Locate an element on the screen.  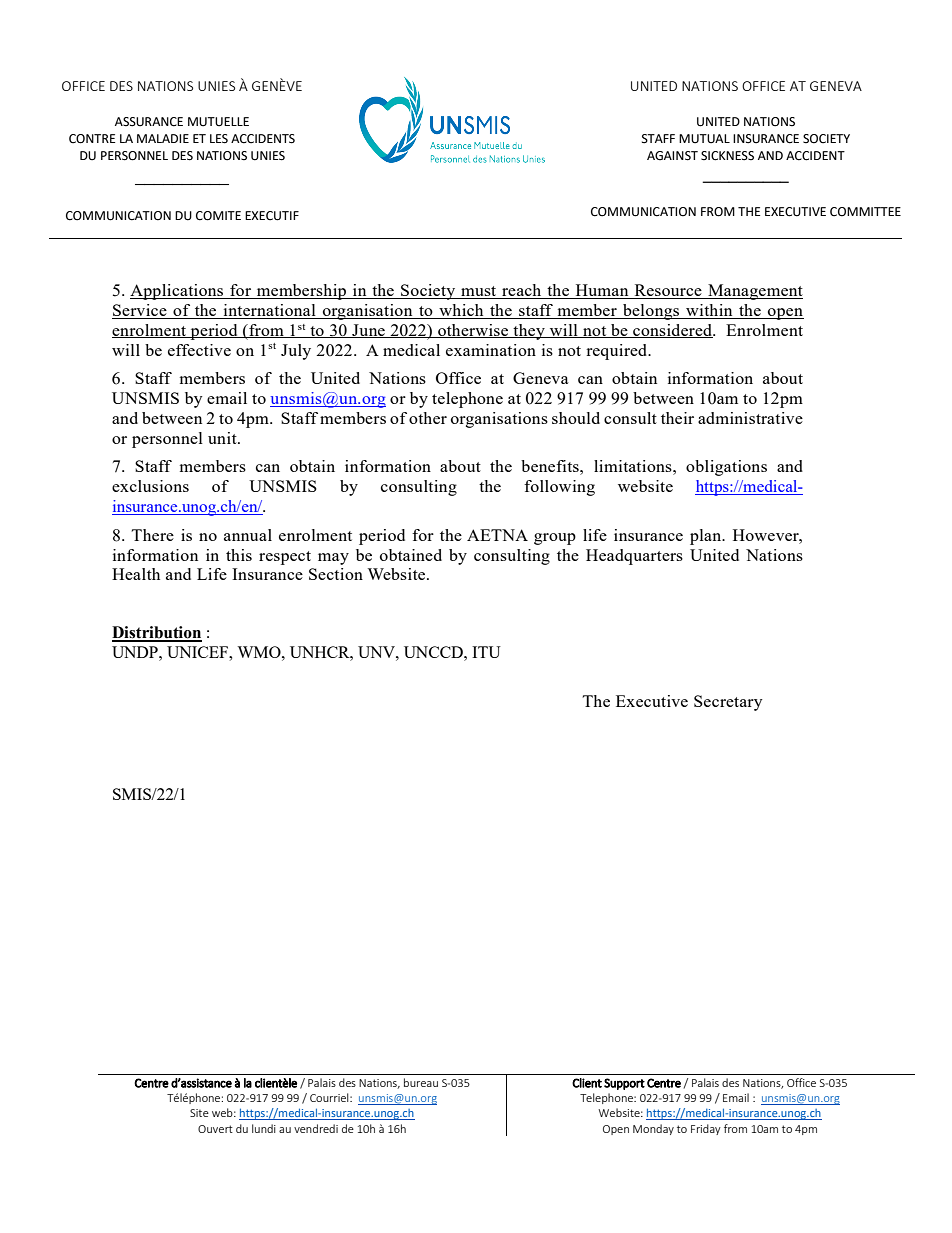
bureau is located at coordinates (421, 1082).
